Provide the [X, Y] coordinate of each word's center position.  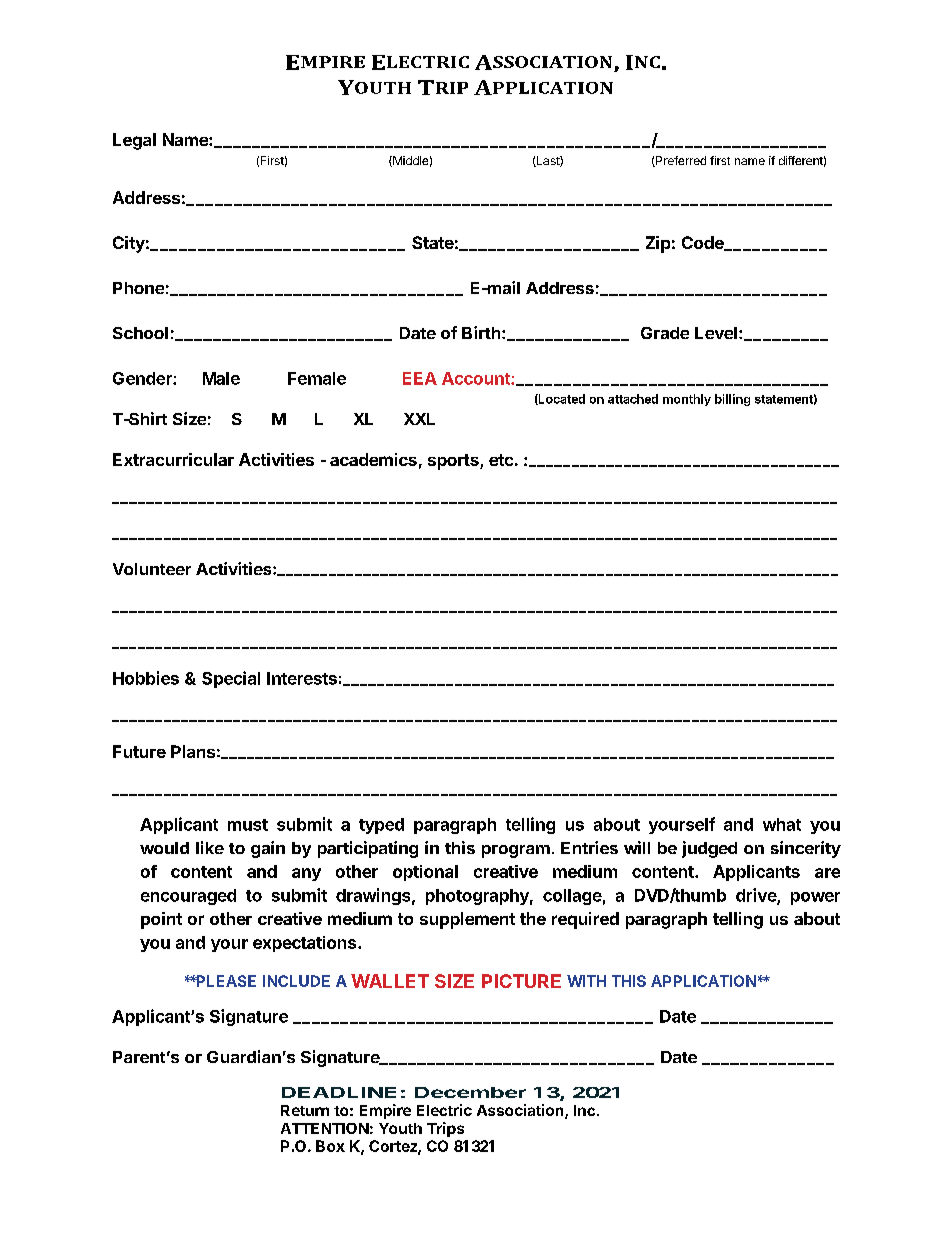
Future [139, 751]
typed [381, 826]
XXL [419, 419]
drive [757, 896]
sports [454, 462]
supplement [467, 920]
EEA [420, 378]
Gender [143, 378]
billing [732, 400]
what [782, 824]
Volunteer [152, 569]
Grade [665, 333]
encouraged [188, 897]
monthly [687, 400]
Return [305, 1110]
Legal [134, 141]
